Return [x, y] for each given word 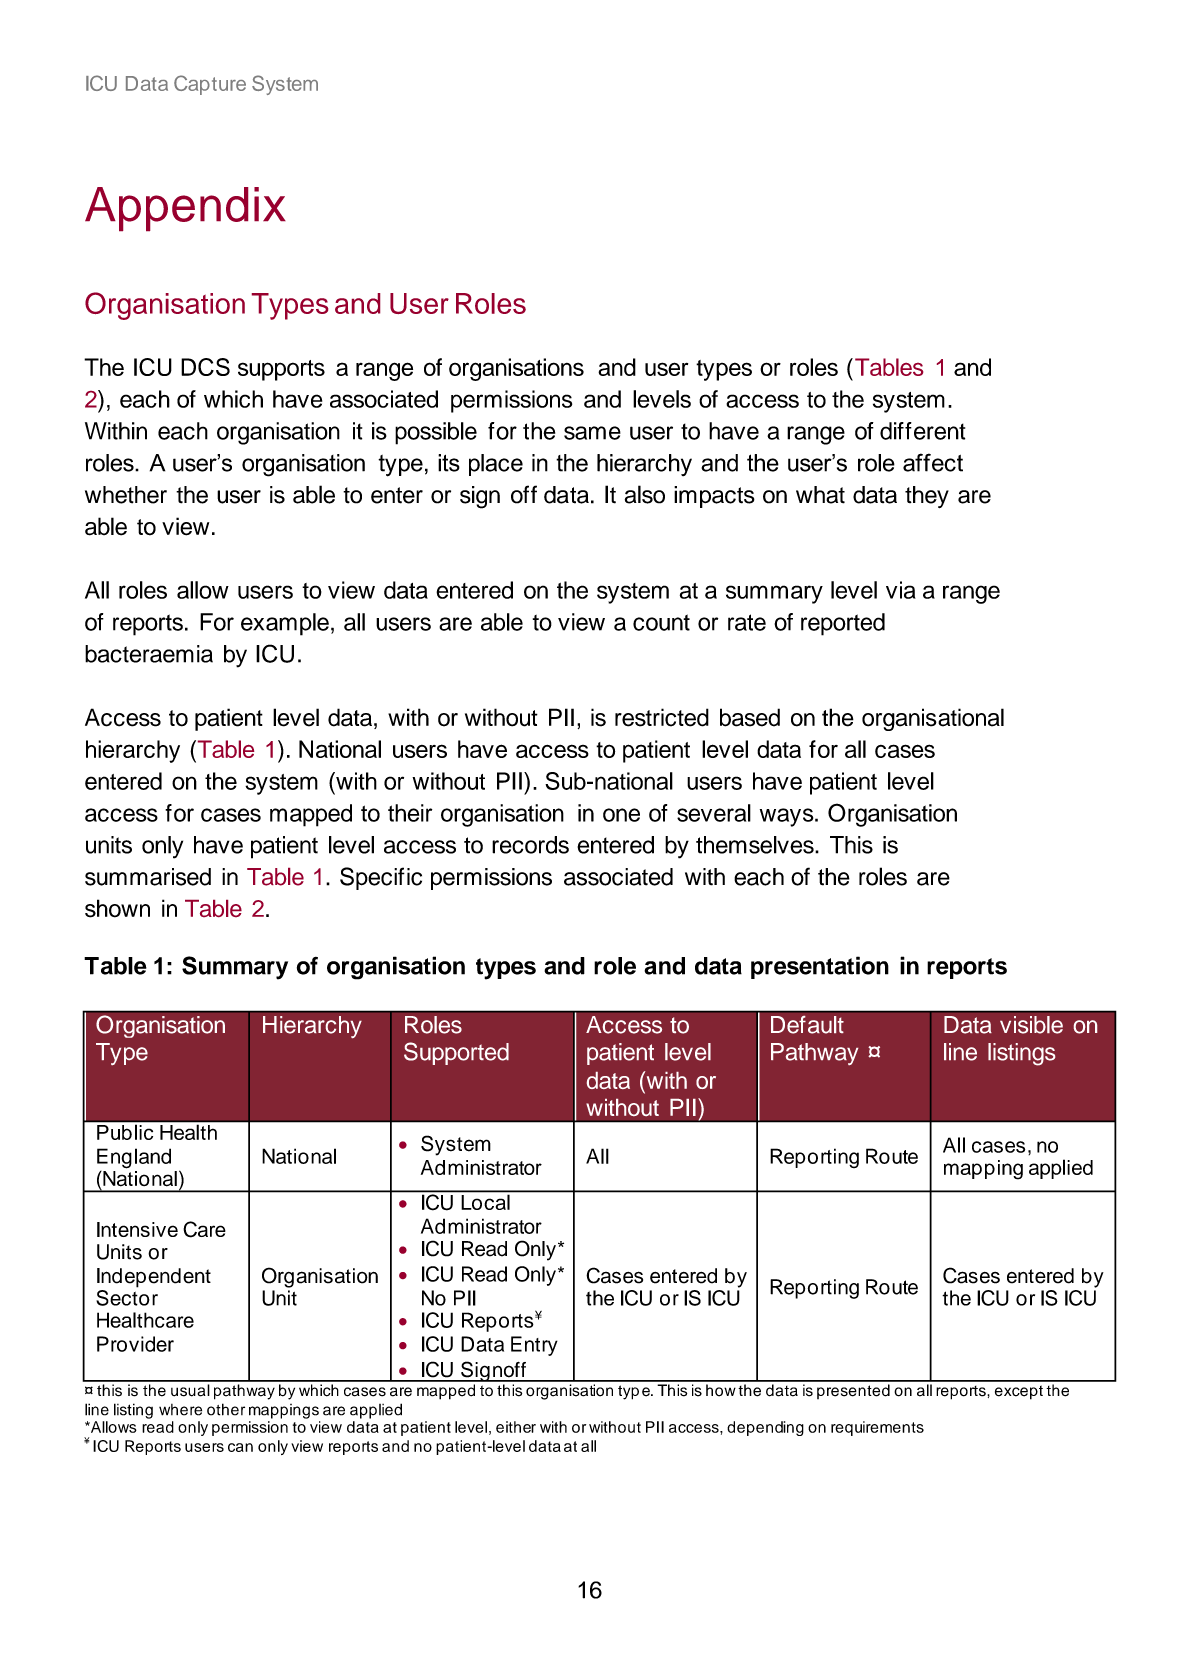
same [592, 433]
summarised [148, 877]
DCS [205, 367]
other [226, 1409]
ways [788, 817]
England [134, 1158]
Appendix [185, 209]
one [621, 815]
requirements [877, 1428]
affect [933, 462]
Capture [210, 85]
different [922, 431]
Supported [456, 1053]
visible [1031, 1025]
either [516, 1427]
